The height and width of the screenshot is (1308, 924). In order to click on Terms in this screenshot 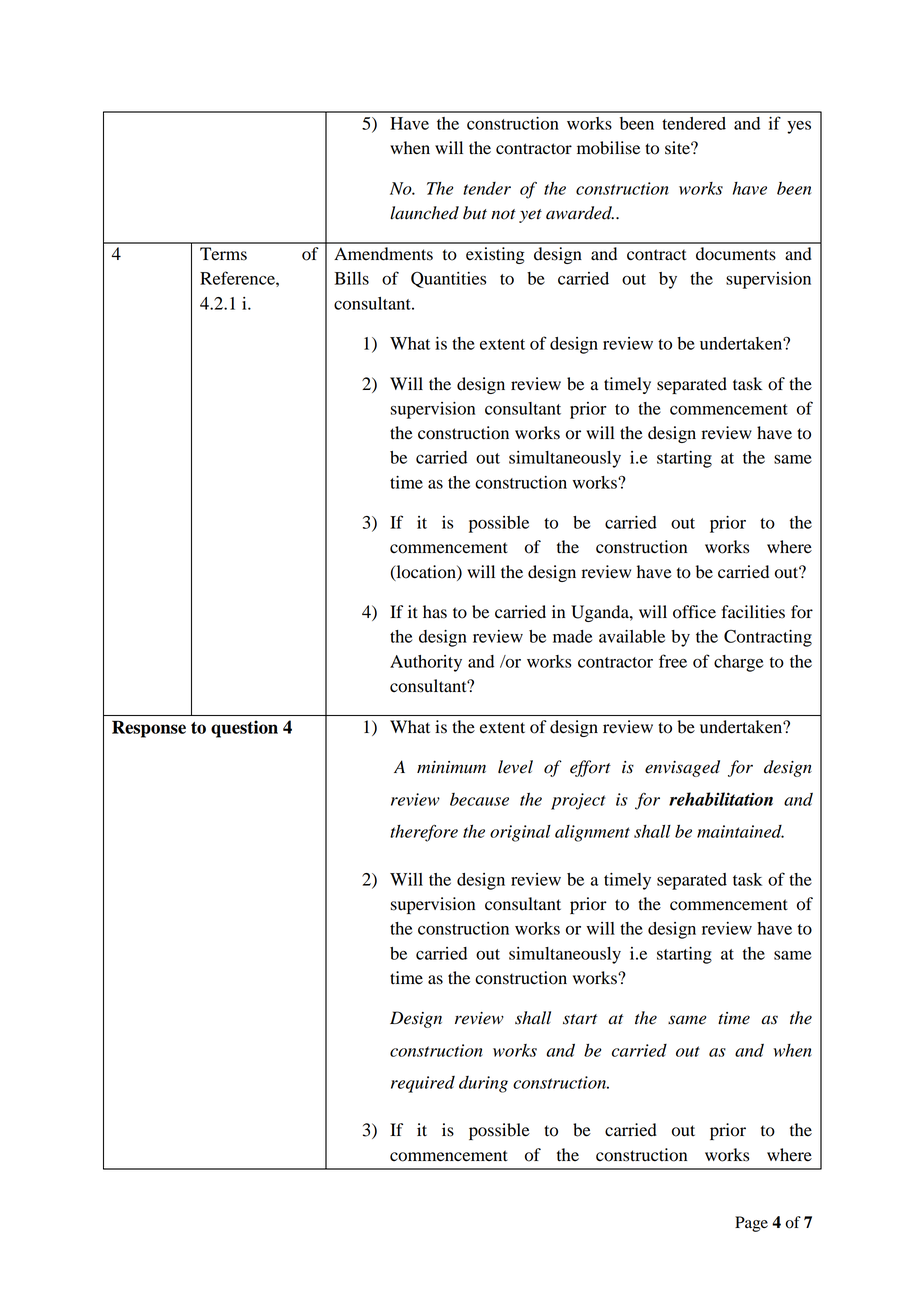, I will do `click(223, 254)`.
